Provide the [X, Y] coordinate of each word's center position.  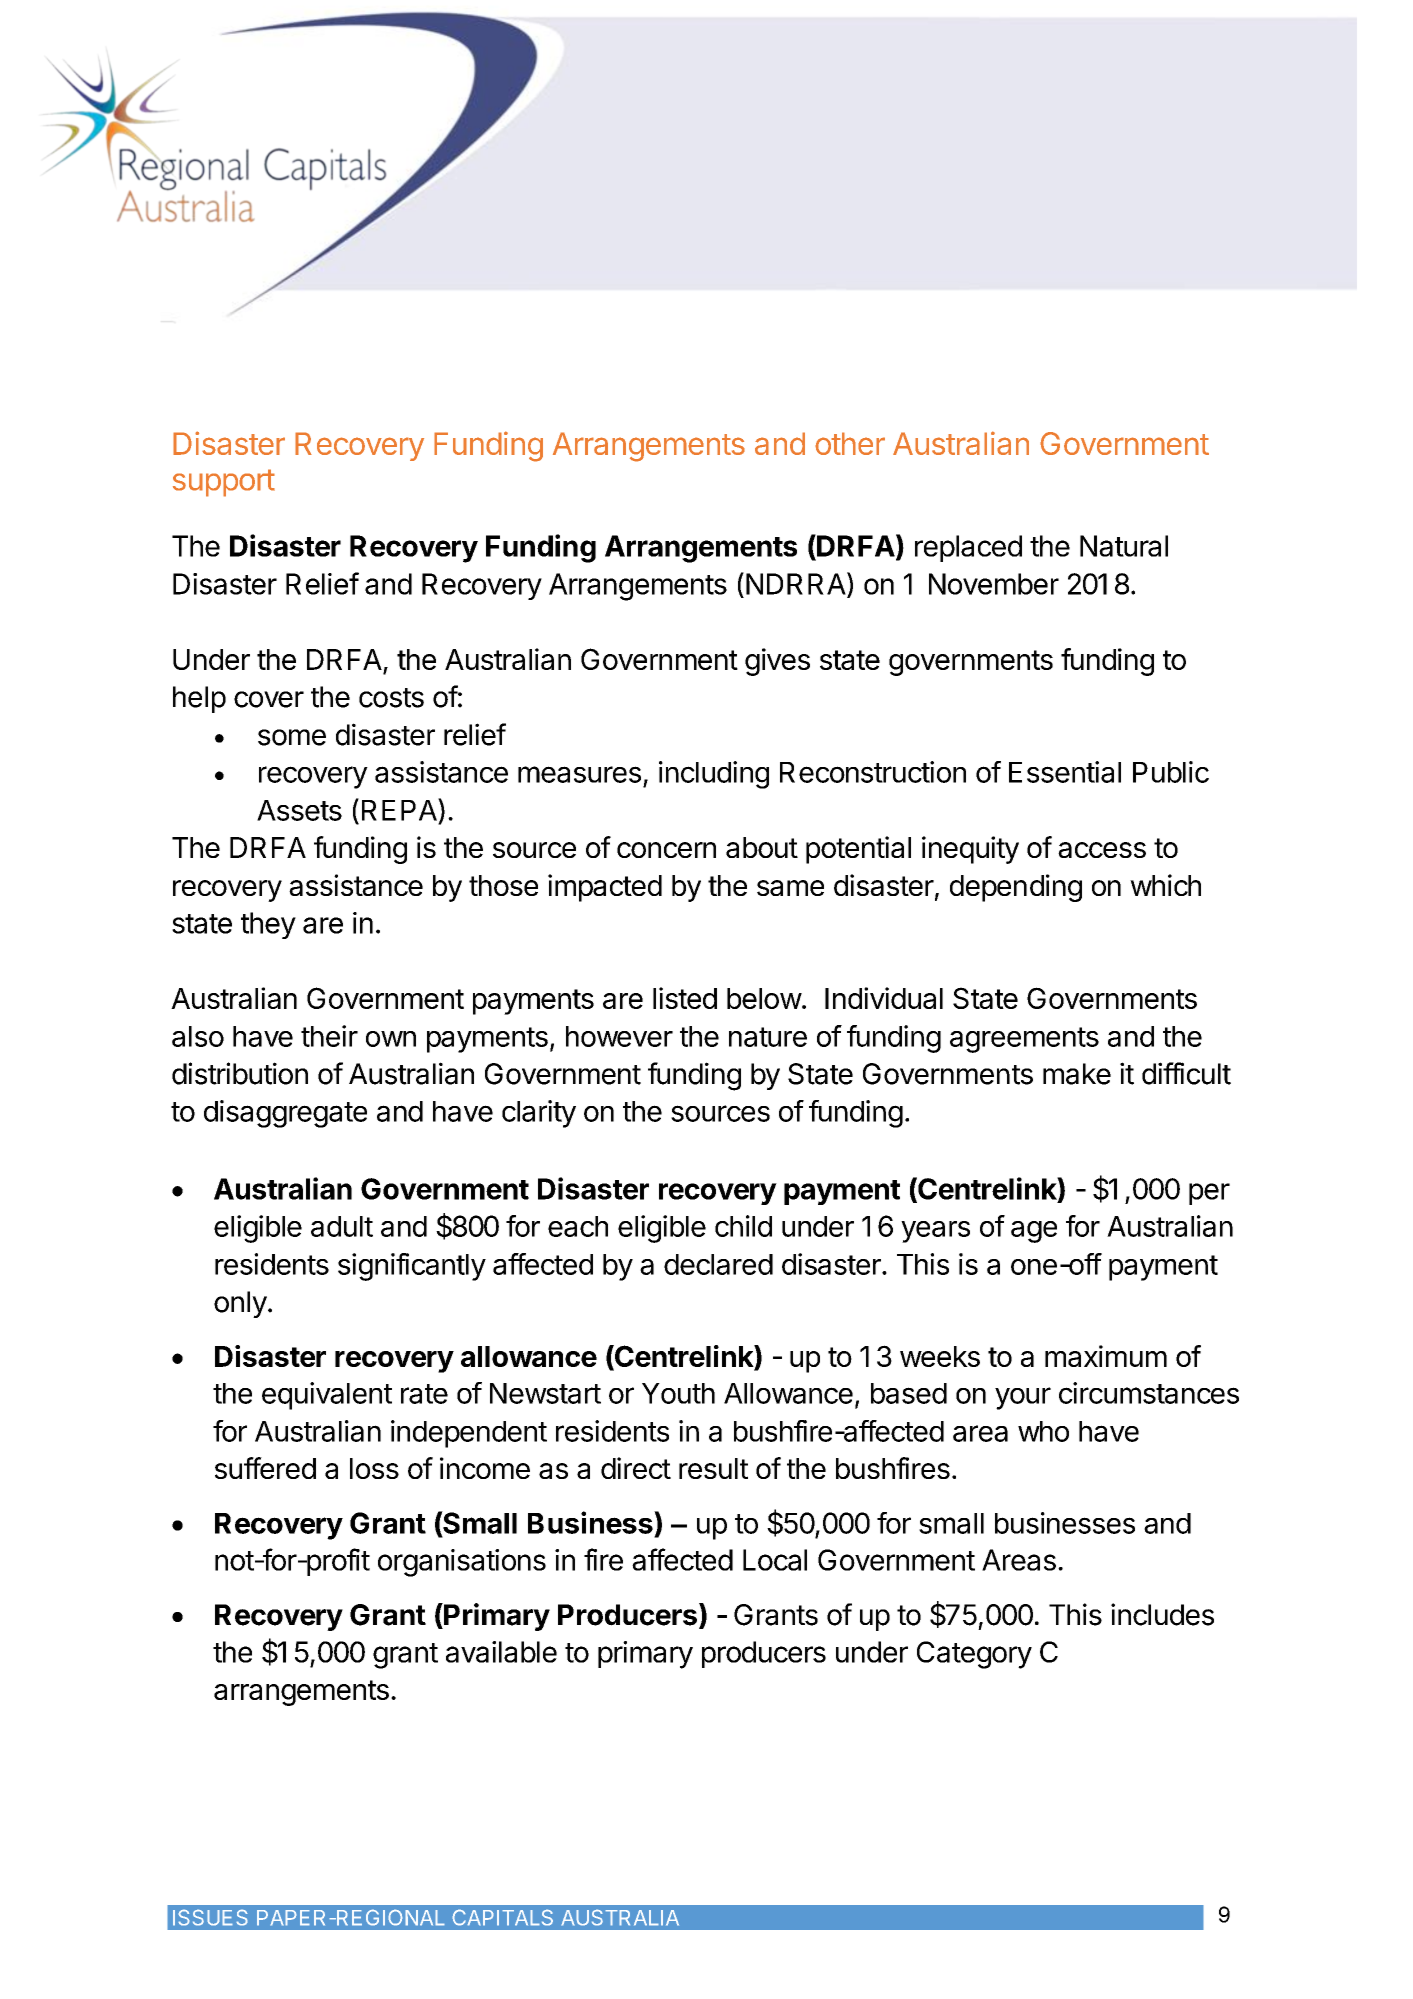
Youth [678, 1393]
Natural [1124, 546]
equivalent [327, 1396]
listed [685, 998]
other [850, 443]
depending [1016, 888]
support [224, 483]
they [268, 925]
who [1043, 1431]
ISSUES [210, 1917]
